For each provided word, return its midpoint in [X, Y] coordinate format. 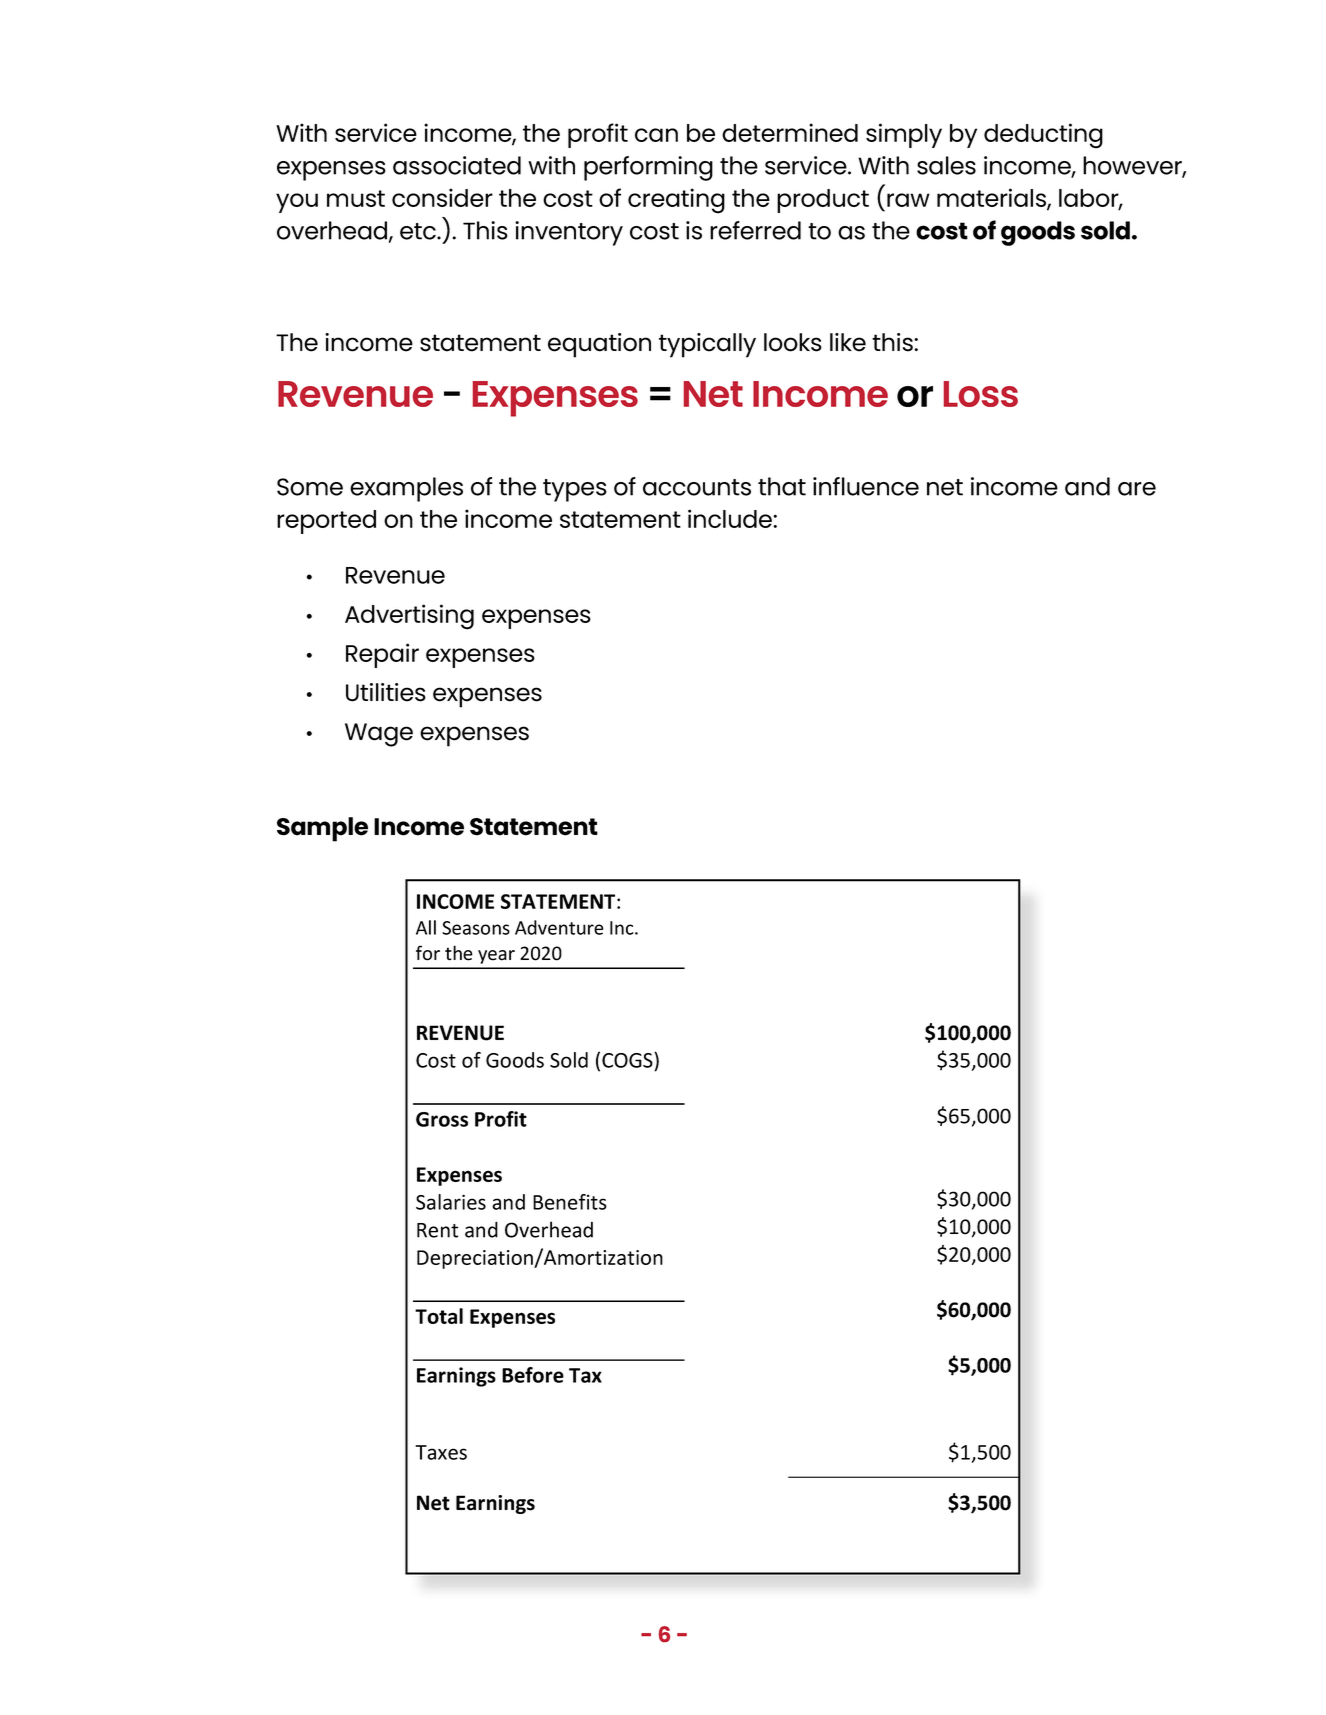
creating [676, 201]
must [356, 198]
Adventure [559, 927]
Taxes [441, 1452]
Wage [379, 735]
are [1137, 489]
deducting [1043, 136]
